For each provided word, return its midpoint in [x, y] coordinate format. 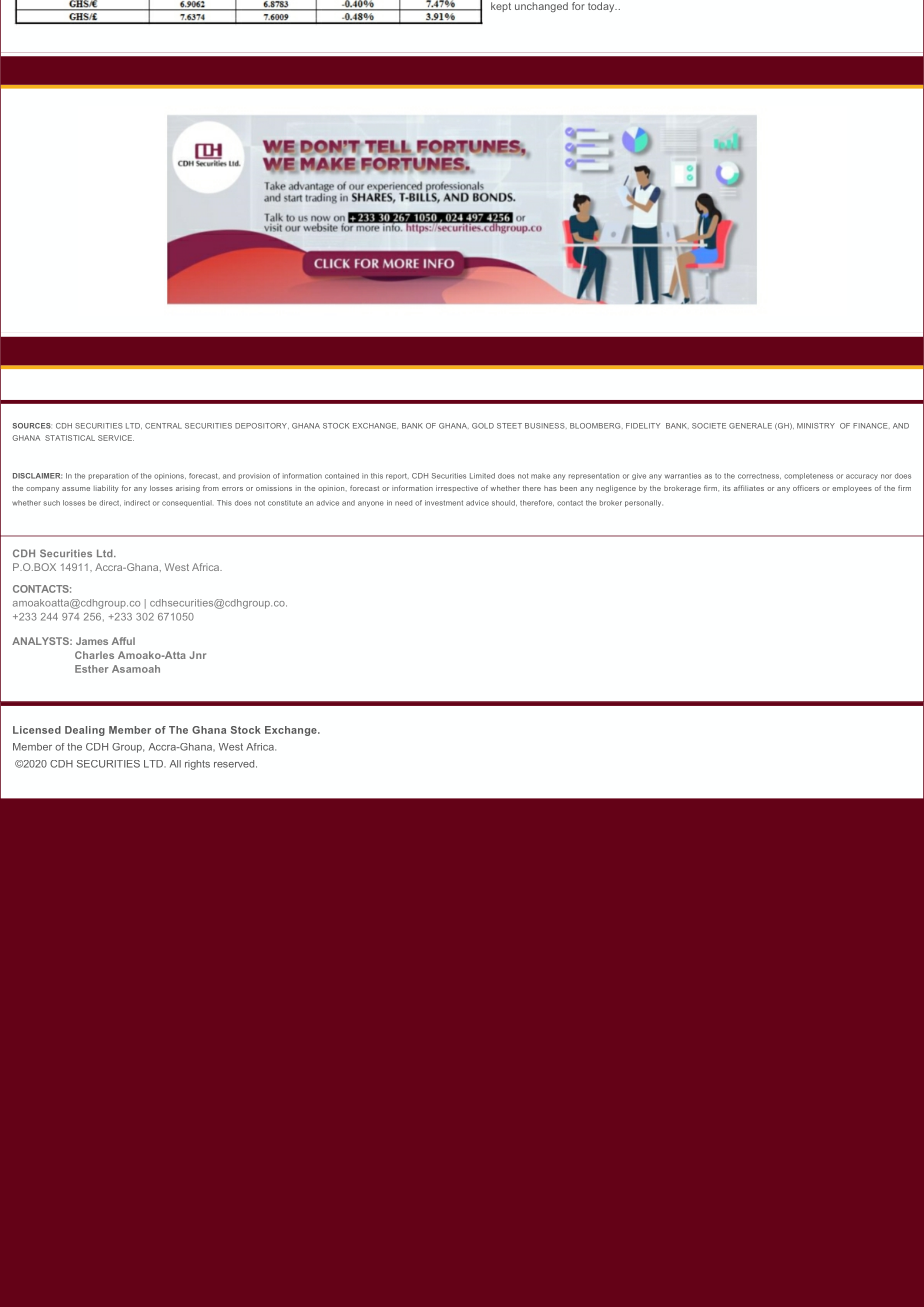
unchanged [541, 7]
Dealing [85, 731]
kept [501, 7]
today [602, 7]
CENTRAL [163, 426]
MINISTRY [816, 426]
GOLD [483, 426]
